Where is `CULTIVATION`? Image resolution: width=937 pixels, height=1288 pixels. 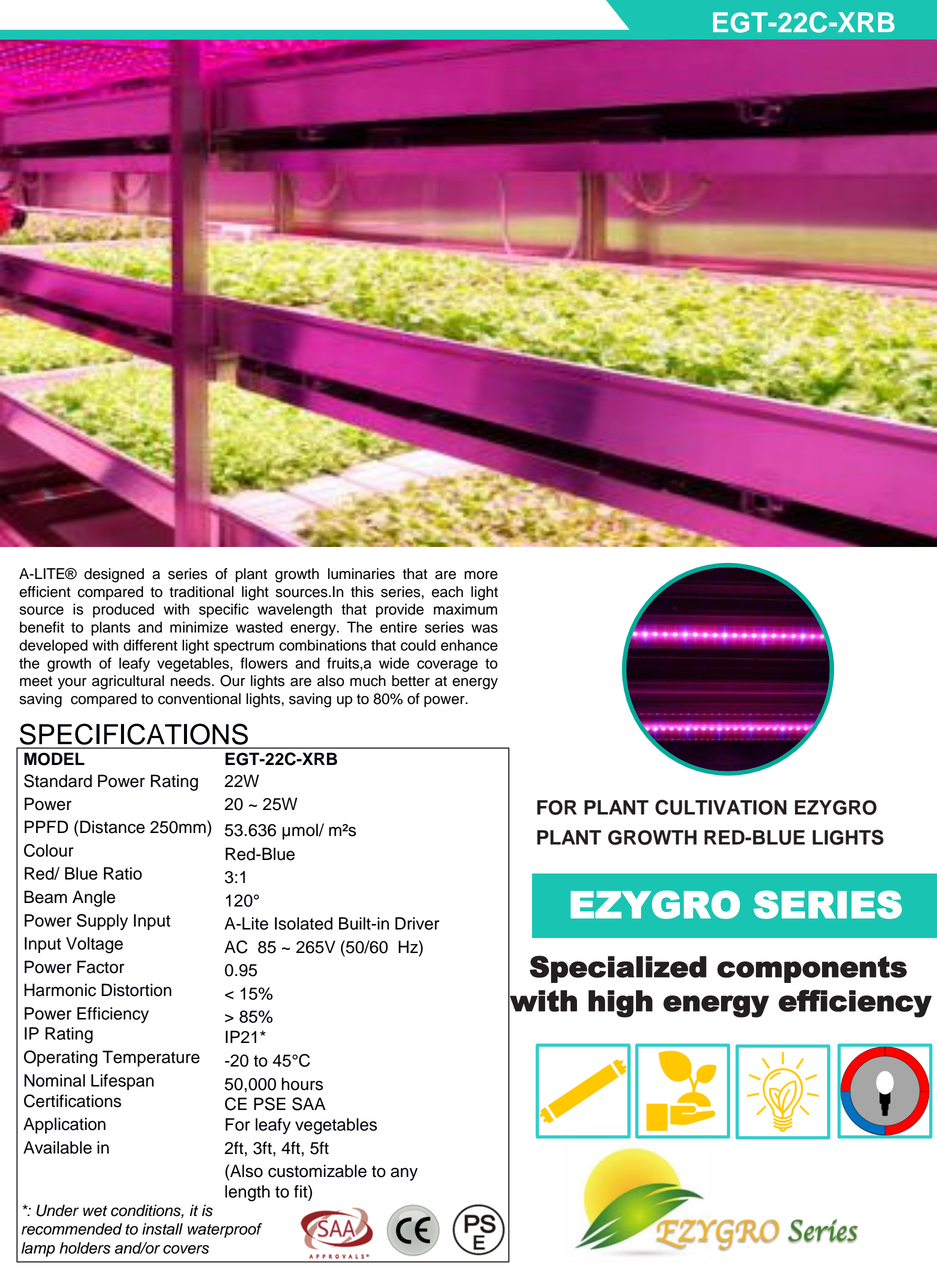 CULTIVATION is located at coordinates (721, 807).
